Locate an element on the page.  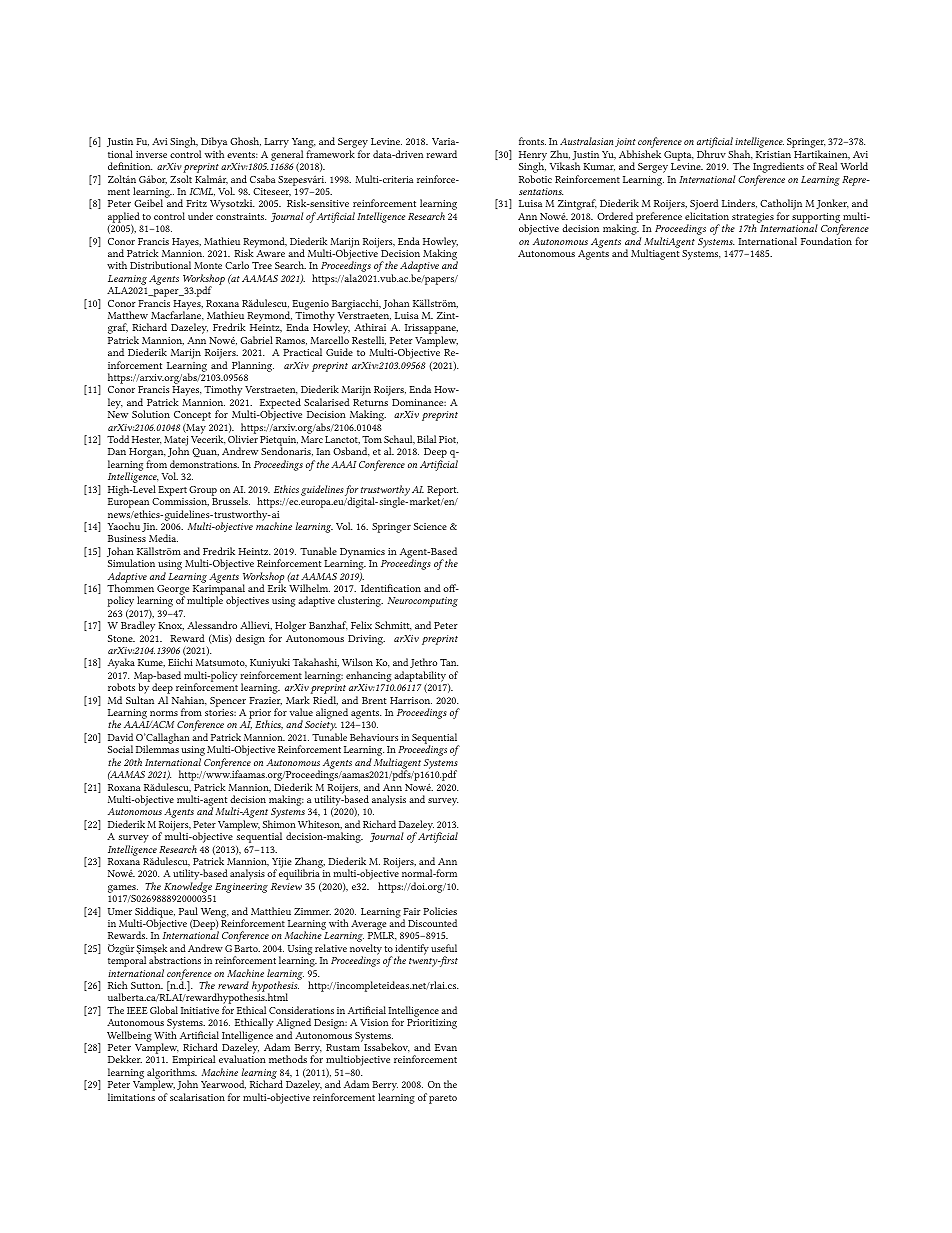
Zsolt is located at coordinates (181, 179).
